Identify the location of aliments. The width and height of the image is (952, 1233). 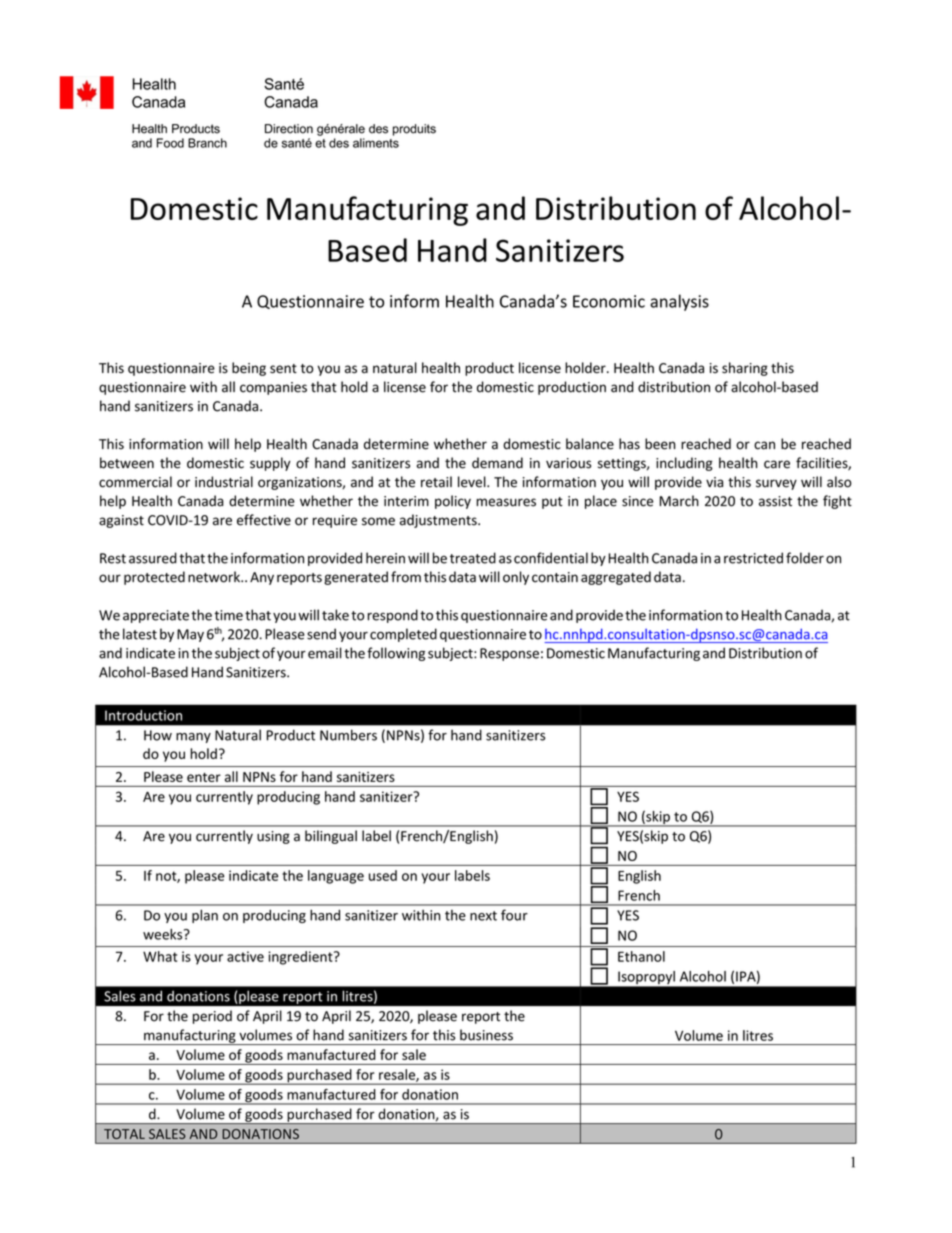
(376, 143).
